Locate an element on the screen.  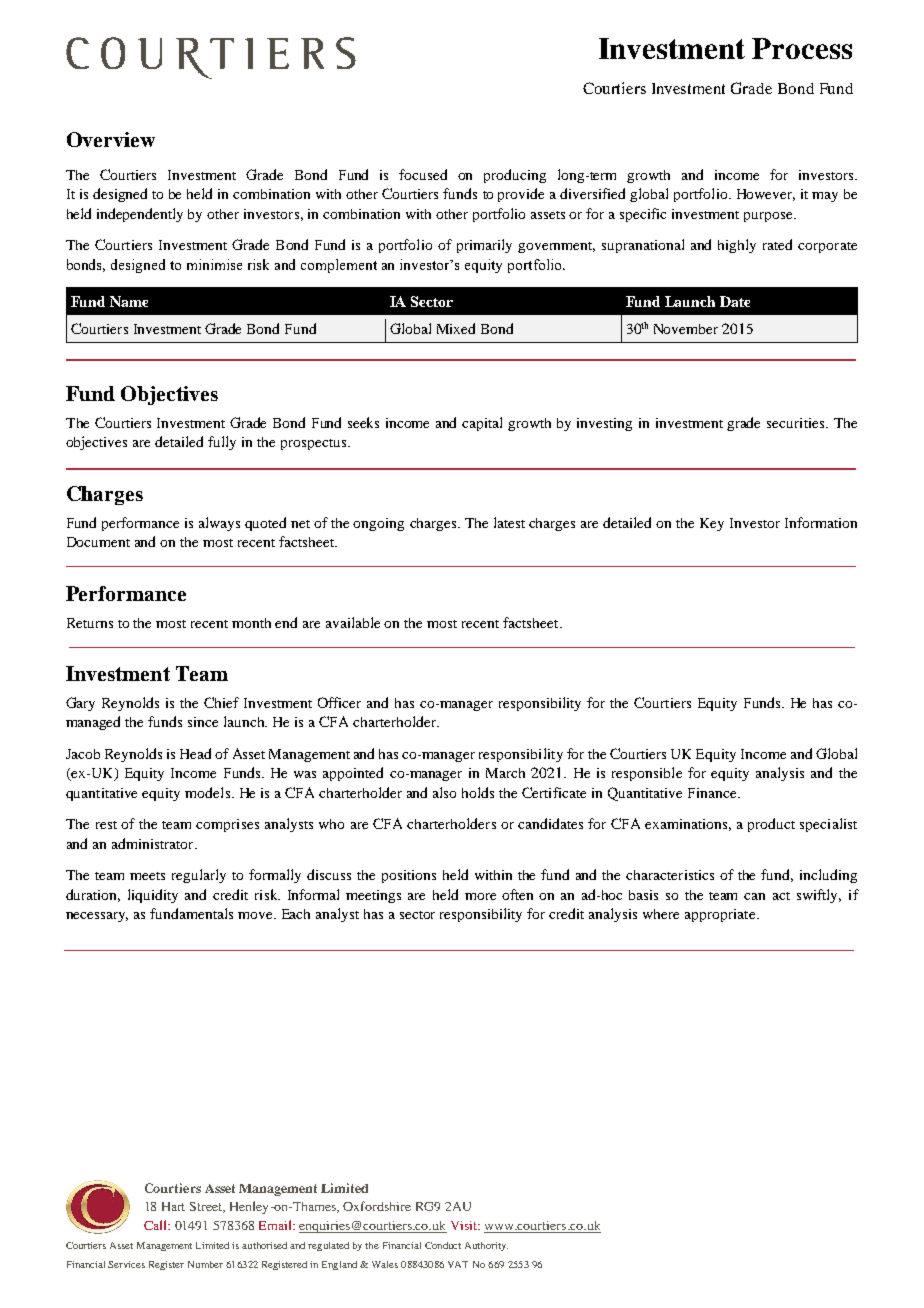
also is located at coordinates (444, 792).
